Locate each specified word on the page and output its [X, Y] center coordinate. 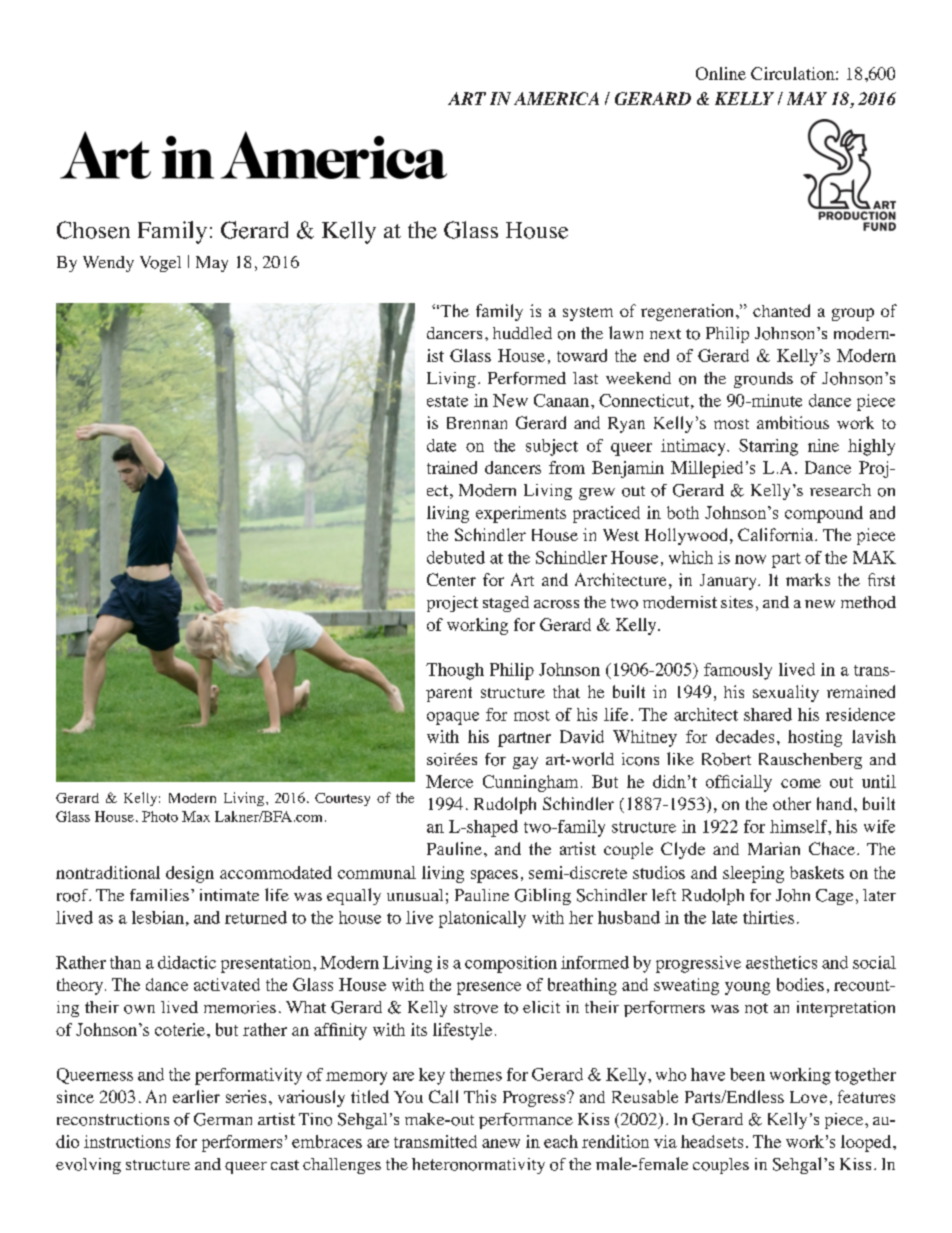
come [801, 783]
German [223, 1119]
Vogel [160, 264]
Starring [768, 447]
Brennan [477, 423]
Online [721, 73]
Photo [160, 816]
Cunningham [530, 783]
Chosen [93, 230]
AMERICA [556, 98]
